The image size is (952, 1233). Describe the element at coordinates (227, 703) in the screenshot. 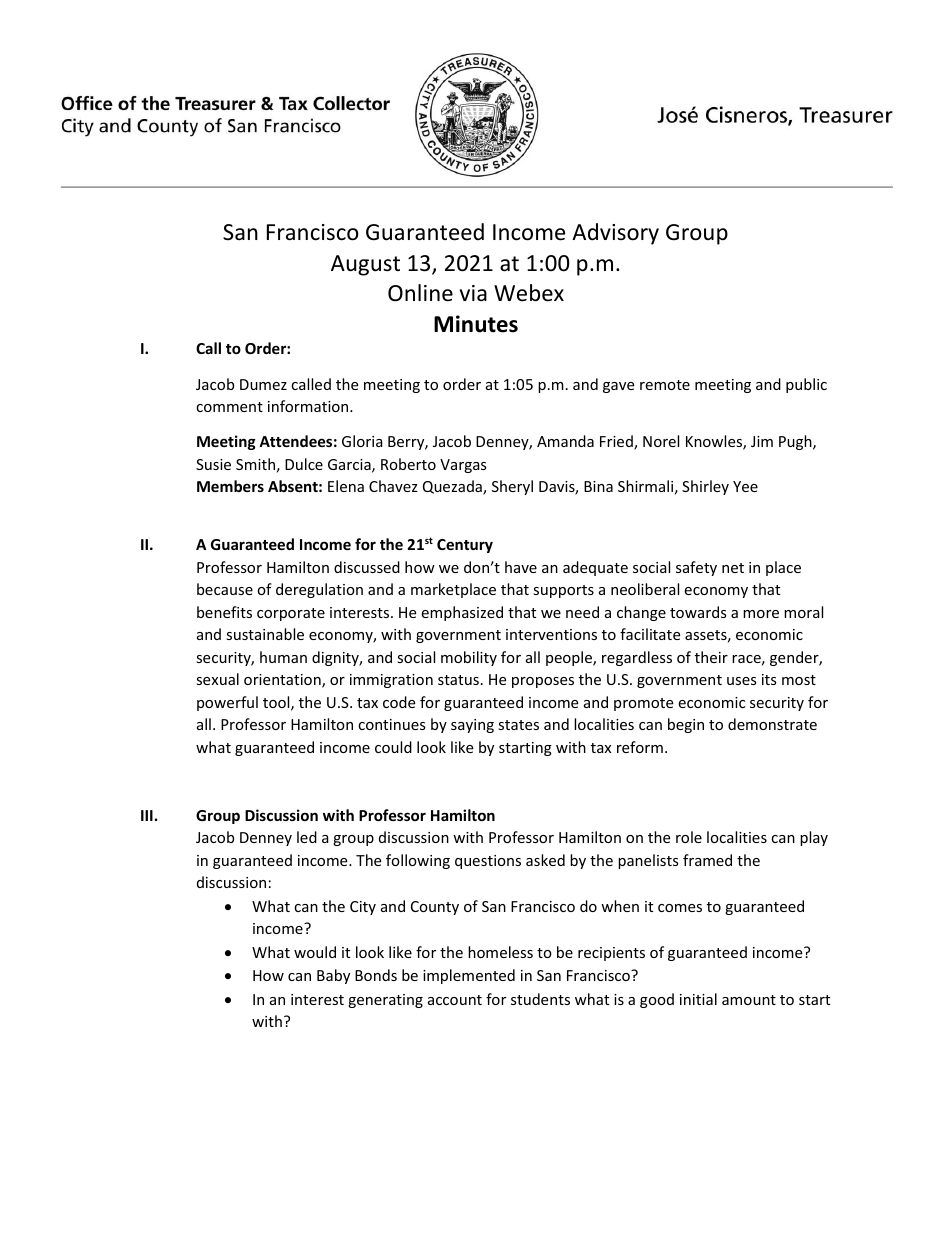

I see `powerful` at that location.
